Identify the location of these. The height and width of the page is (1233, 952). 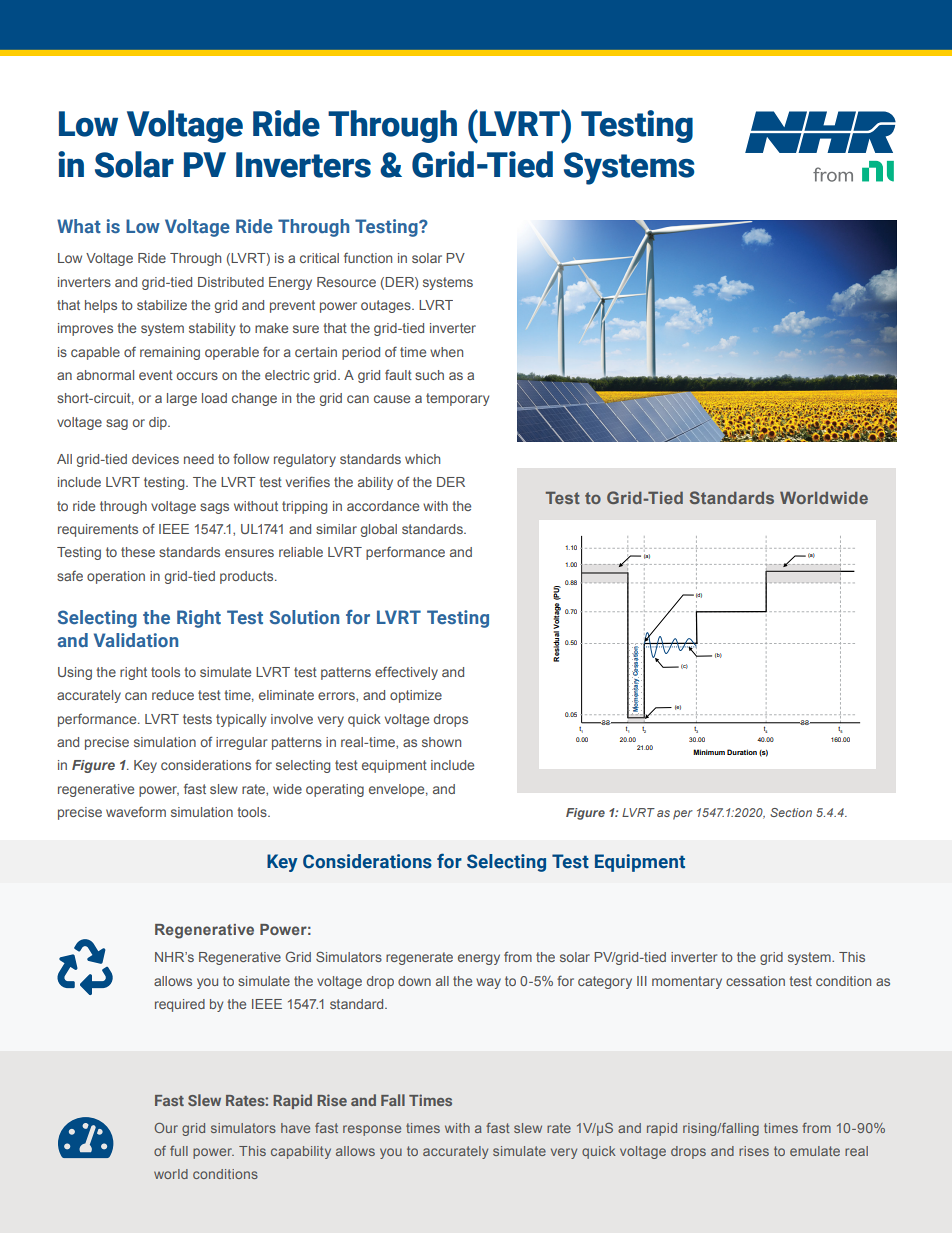
(138, 552).
